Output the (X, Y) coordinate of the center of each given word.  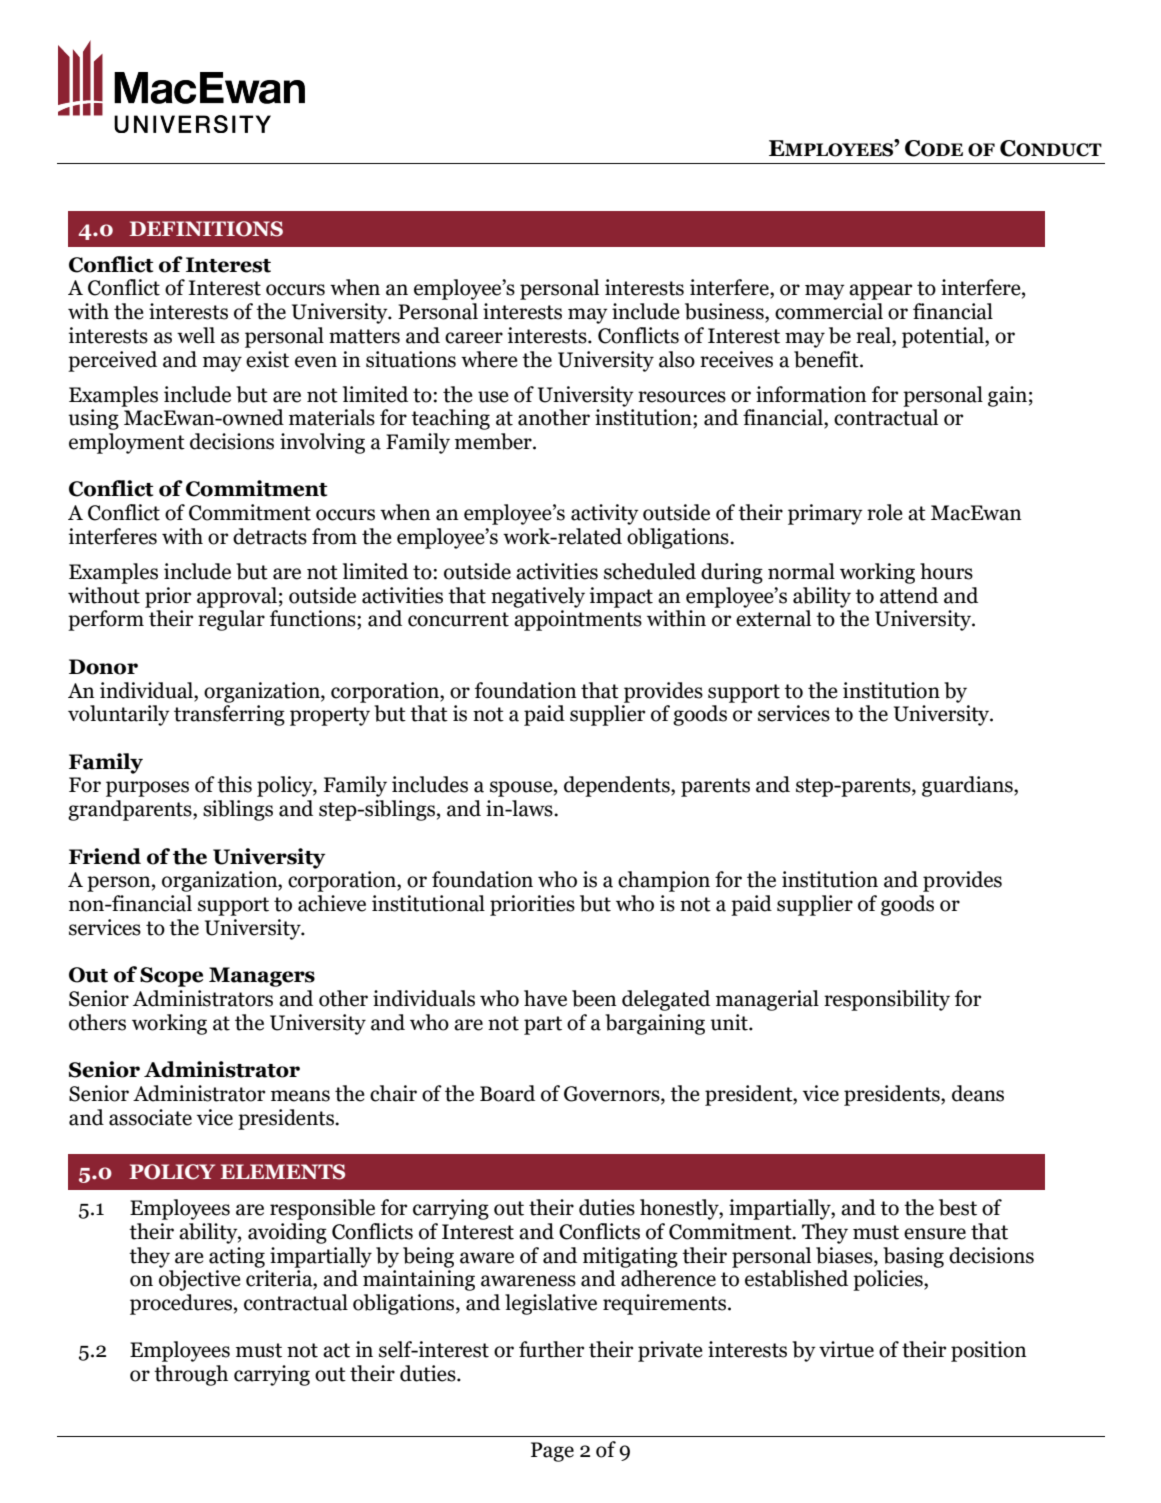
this (234, 784)
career (474, 338)
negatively (538, 597)
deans (978, 1093)
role (885, 512)
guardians (968, 786)
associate (150, 1117)
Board (507, 1093)
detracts (270, 536)
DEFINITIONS (206, 229)
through (191, 1375)
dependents (618, 786)
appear (880, 292)
